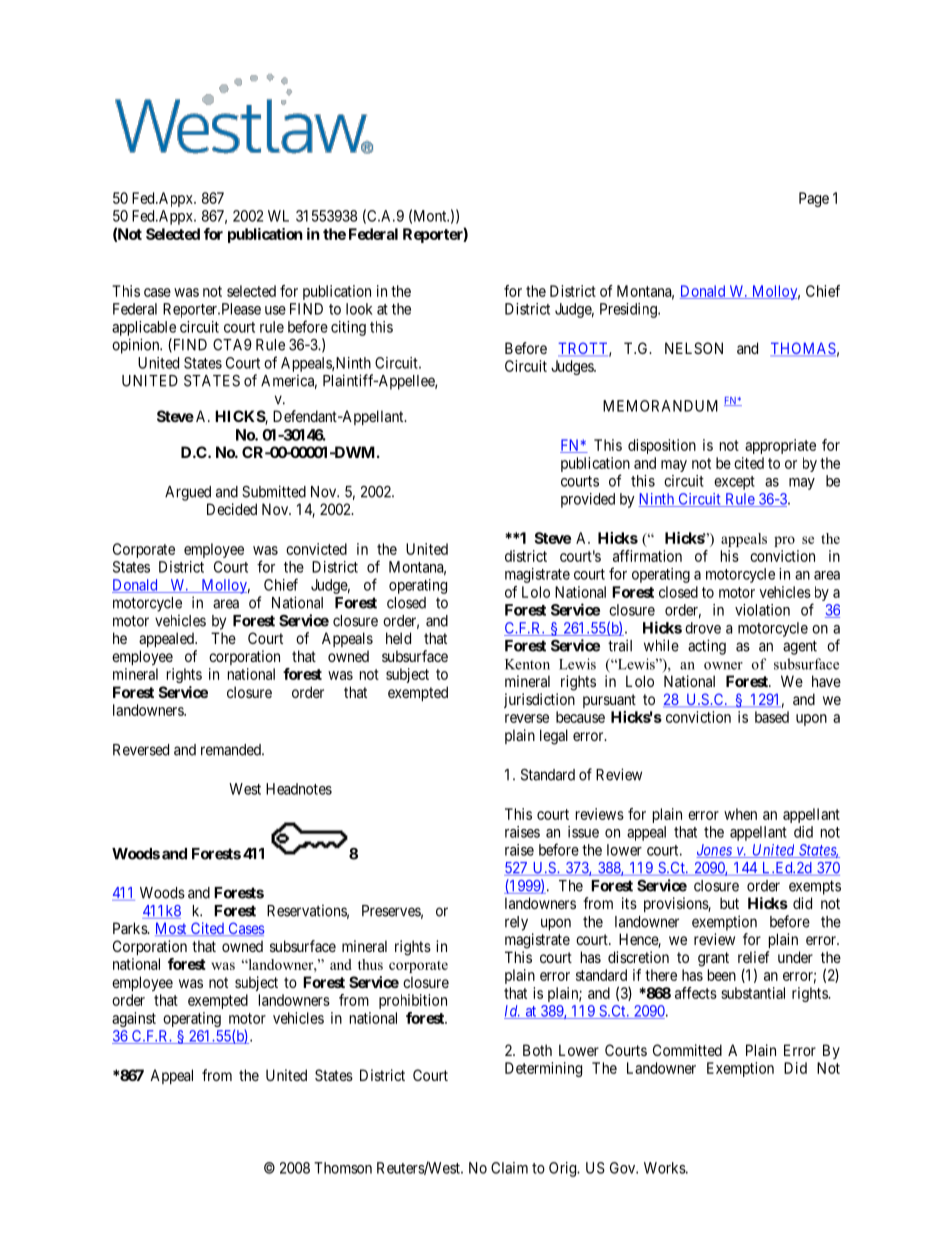 This image has height=1233, width=952. I want to click on look, so click(359, 309).
